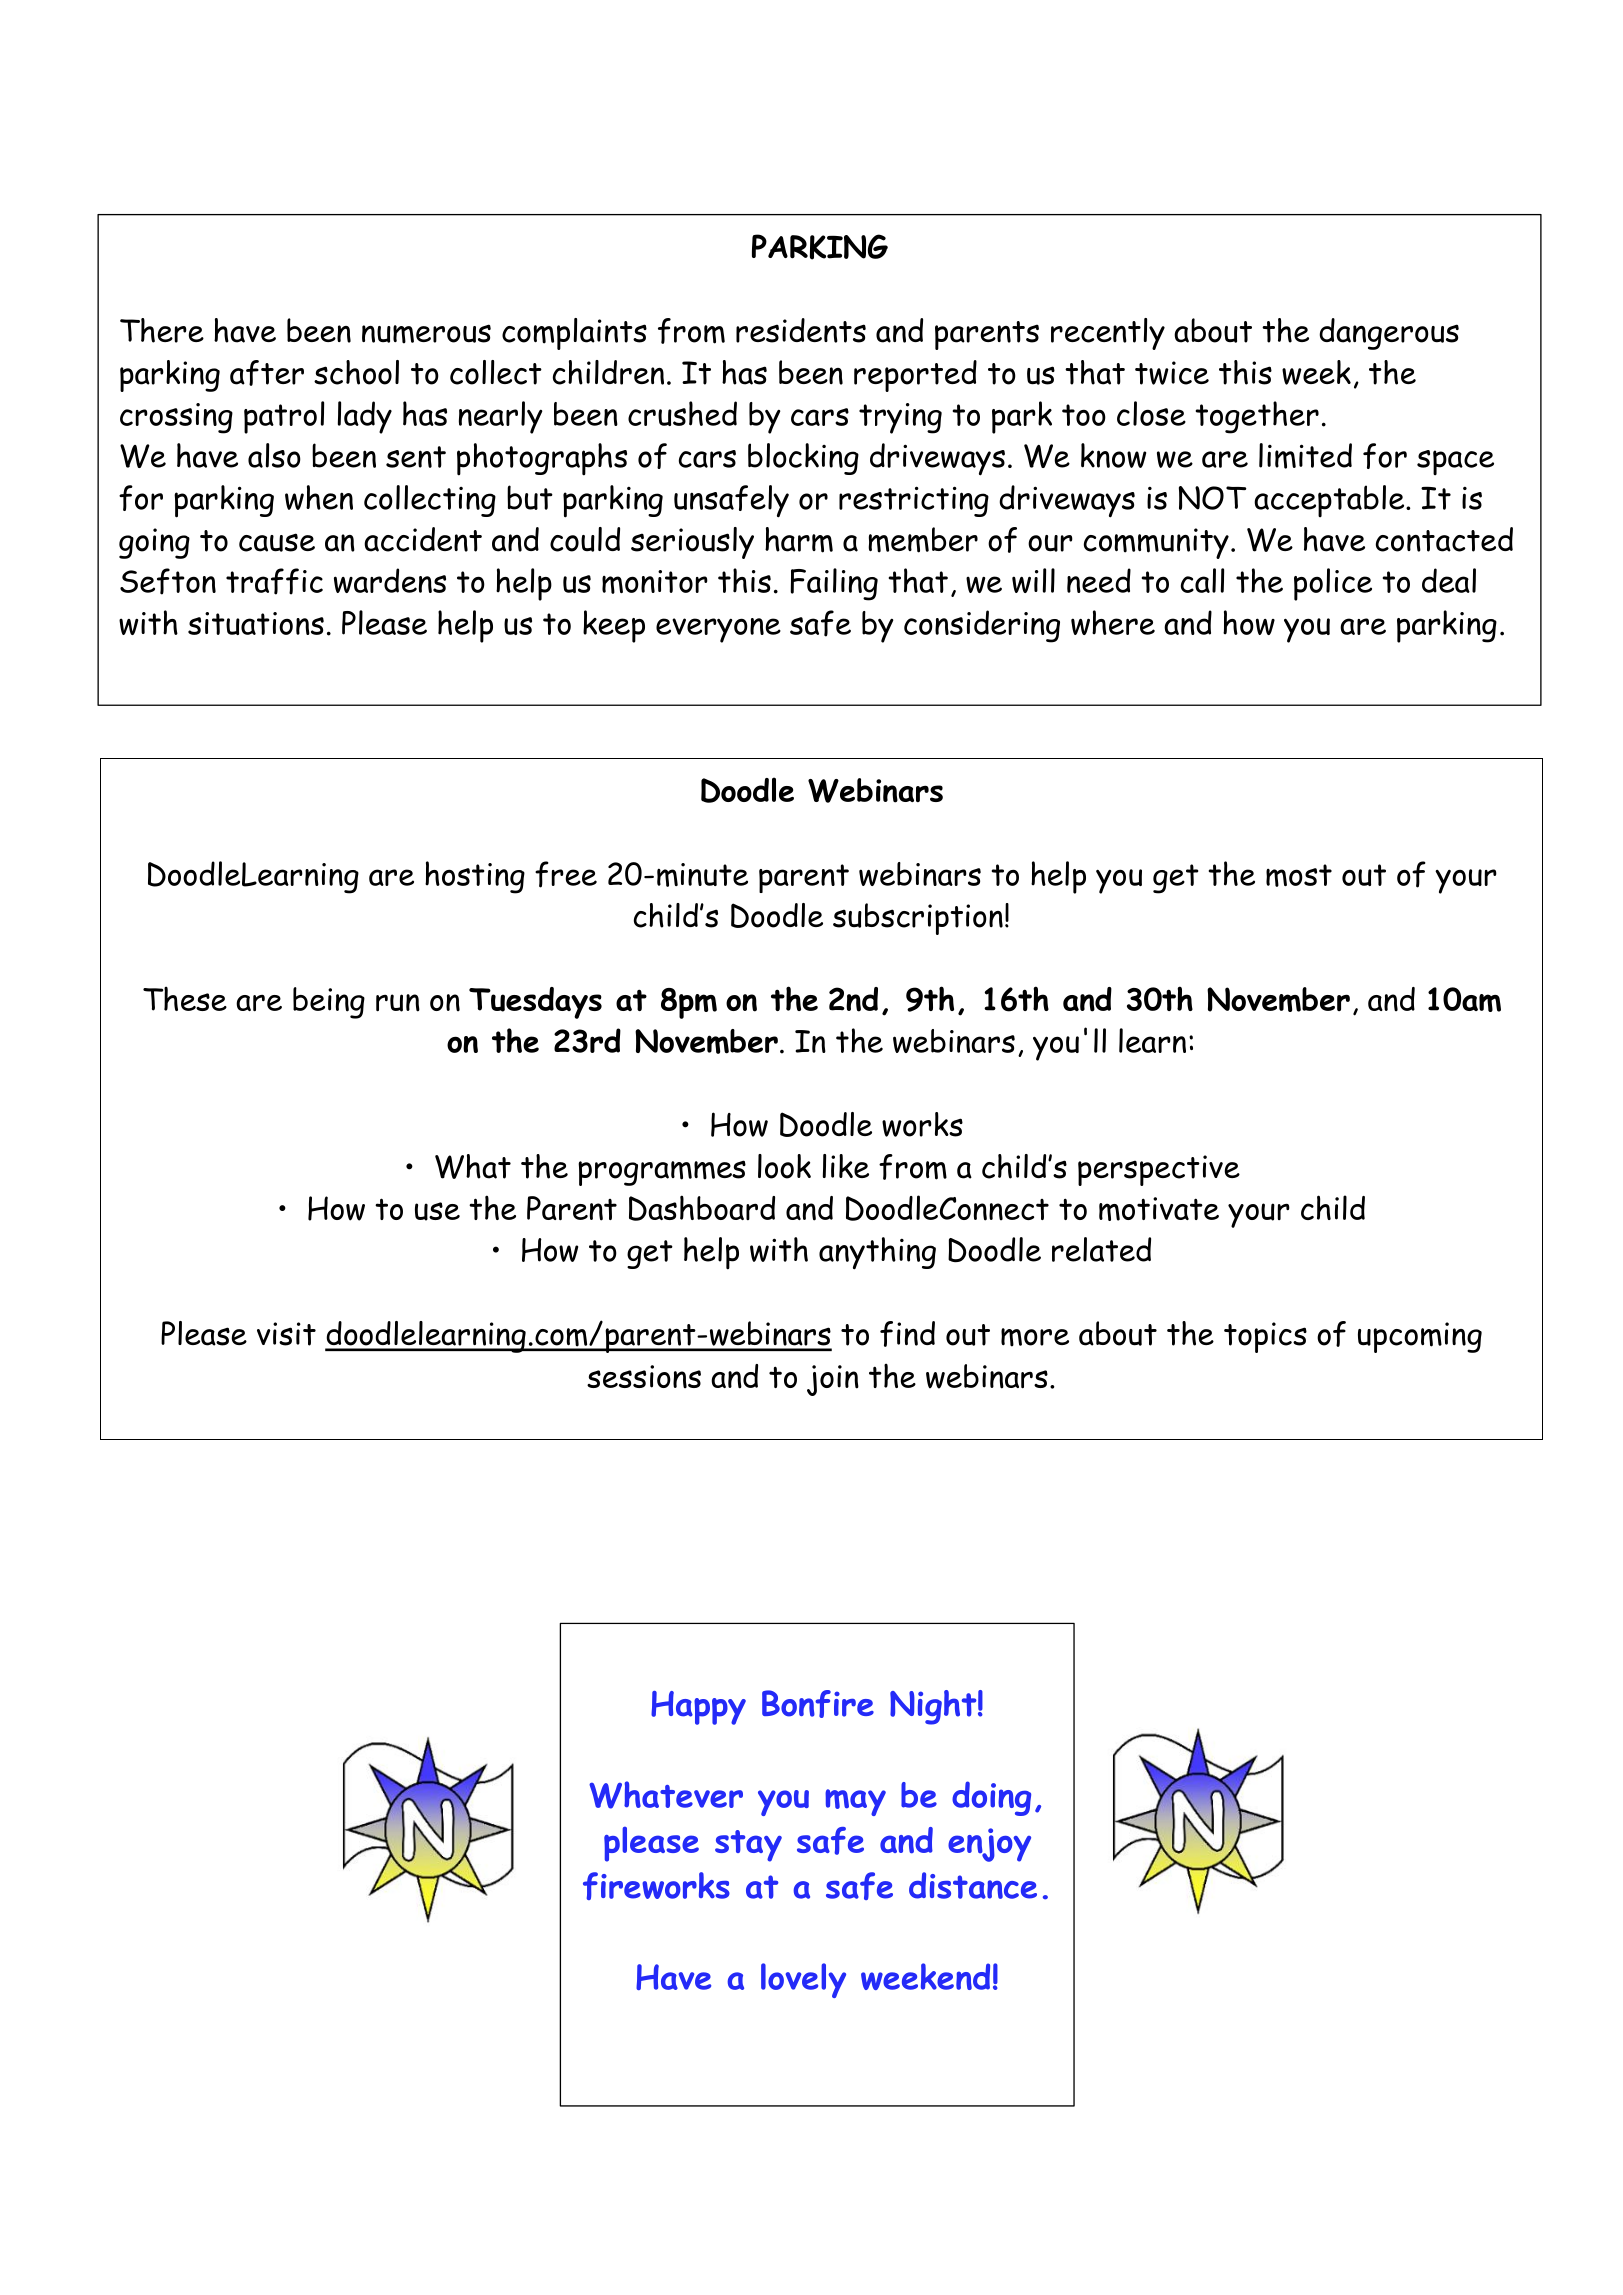 The width and height of the screenshot is (1623, 2295). What do you see at coordinates (1159, 1170) in the screenshot?
I see `perspective` at bounding box center [1159, 1170].
